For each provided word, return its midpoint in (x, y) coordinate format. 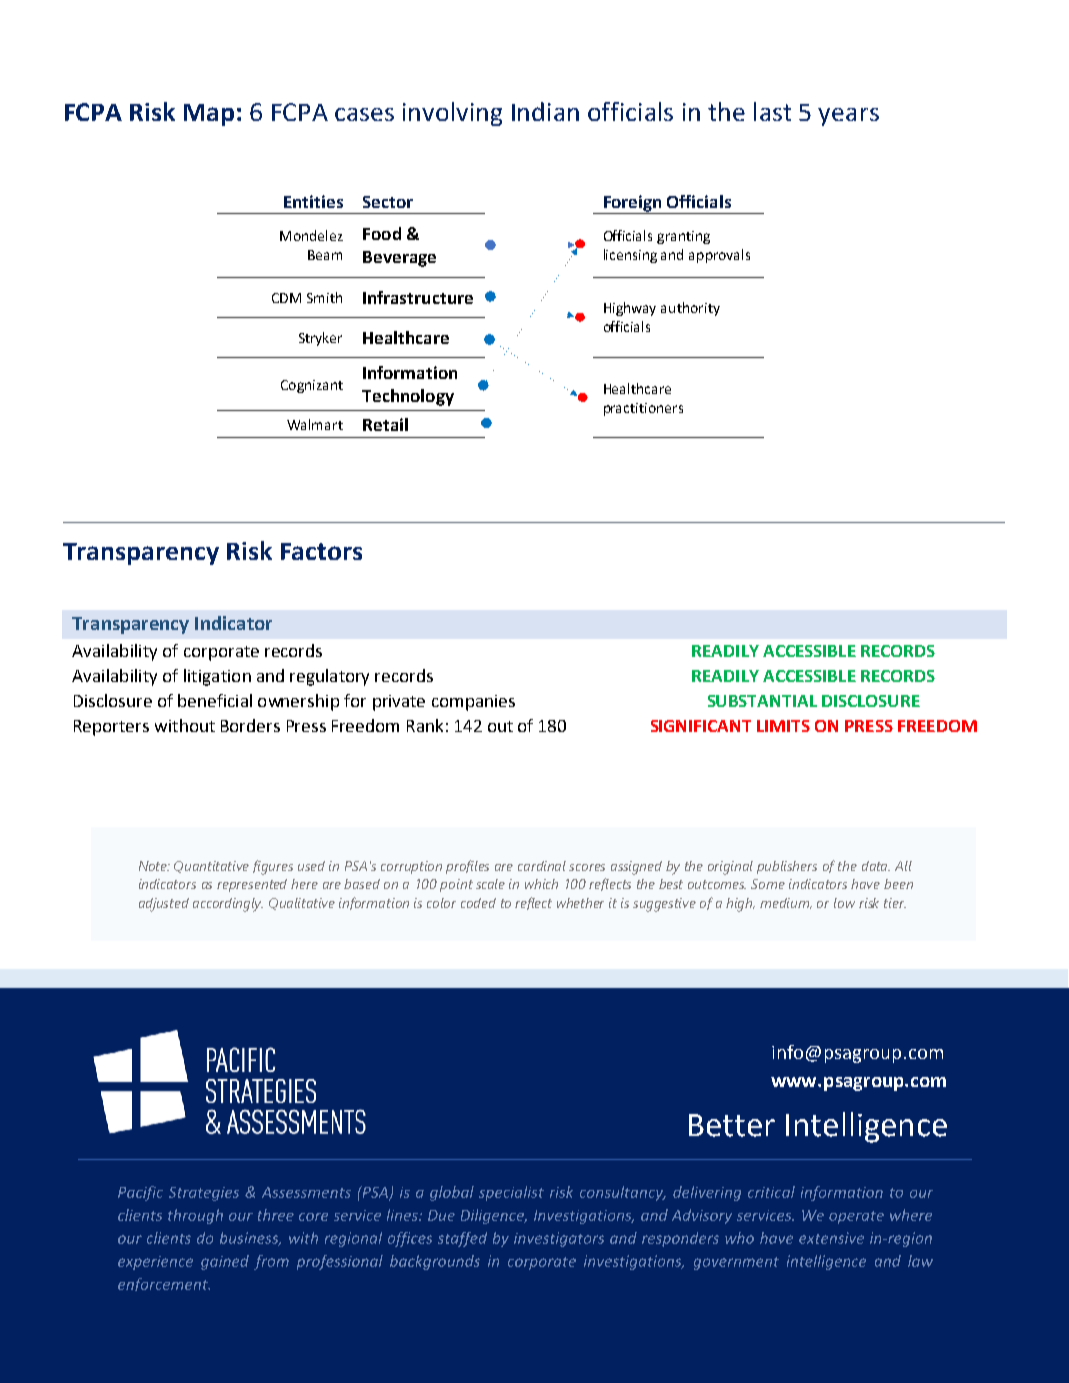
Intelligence (866, 1127)
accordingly (228, 905)
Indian (545, 111)
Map (209, 115)
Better (732, 1125)
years (848, 117)
